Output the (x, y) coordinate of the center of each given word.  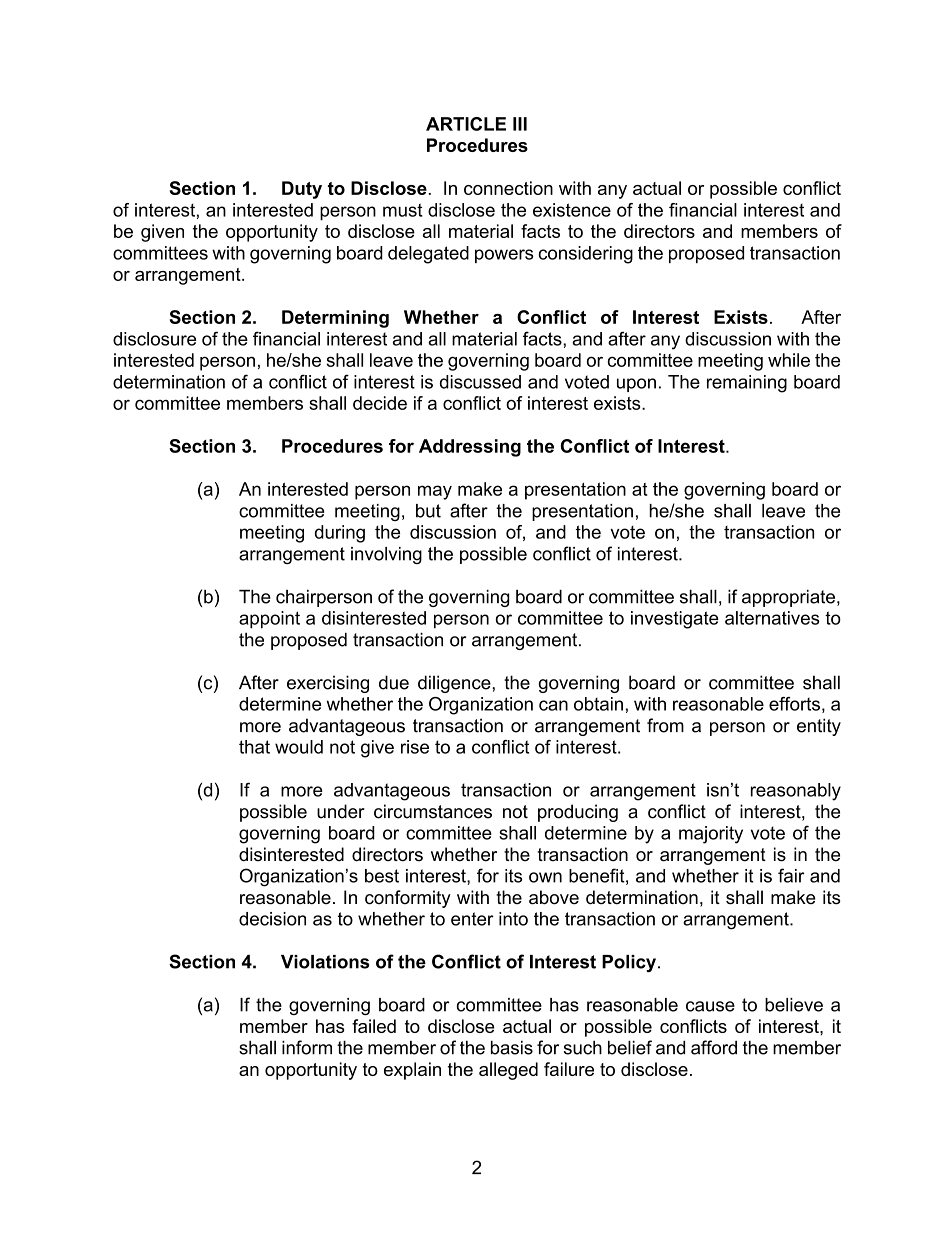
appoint (269, 620)
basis (512, 1048)
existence (572, 210)
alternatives (772, 618)
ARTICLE (466, 124)
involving (386, 555)
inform (307, 1047)
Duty (302, 190)
